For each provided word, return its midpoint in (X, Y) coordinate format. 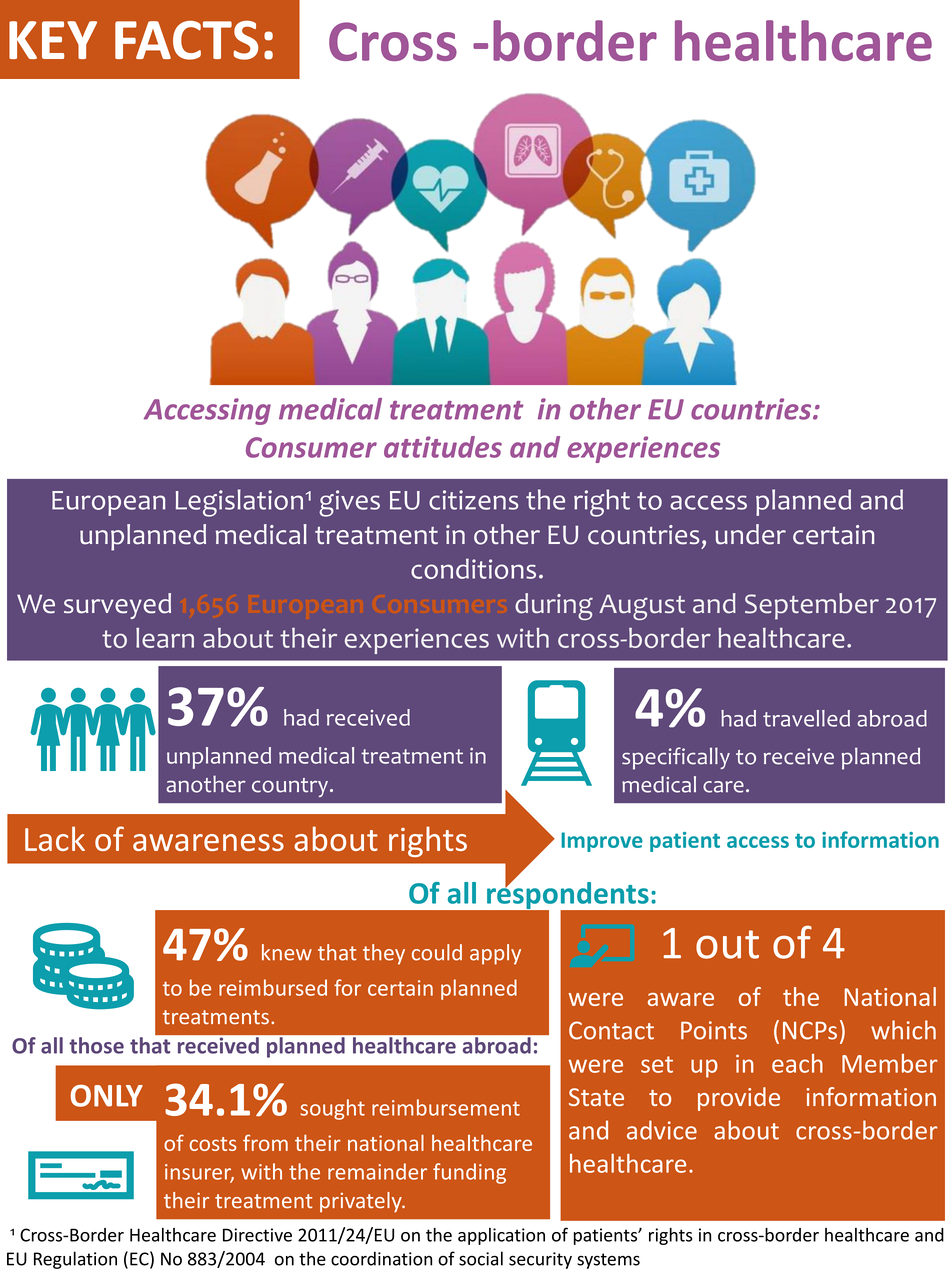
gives (349, 503)
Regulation (75, 1260)
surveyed (117, 606)
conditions (473, 568)
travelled (806, 718)
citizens (473, 500)
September (812, 606)
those (96, 1045)
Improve (602, 842)
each (797, 1063)
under (750, 534)
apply (495, 954)
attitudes (443, 447)
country (290, 787)
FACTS (186, 40)
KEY (53, 40)
